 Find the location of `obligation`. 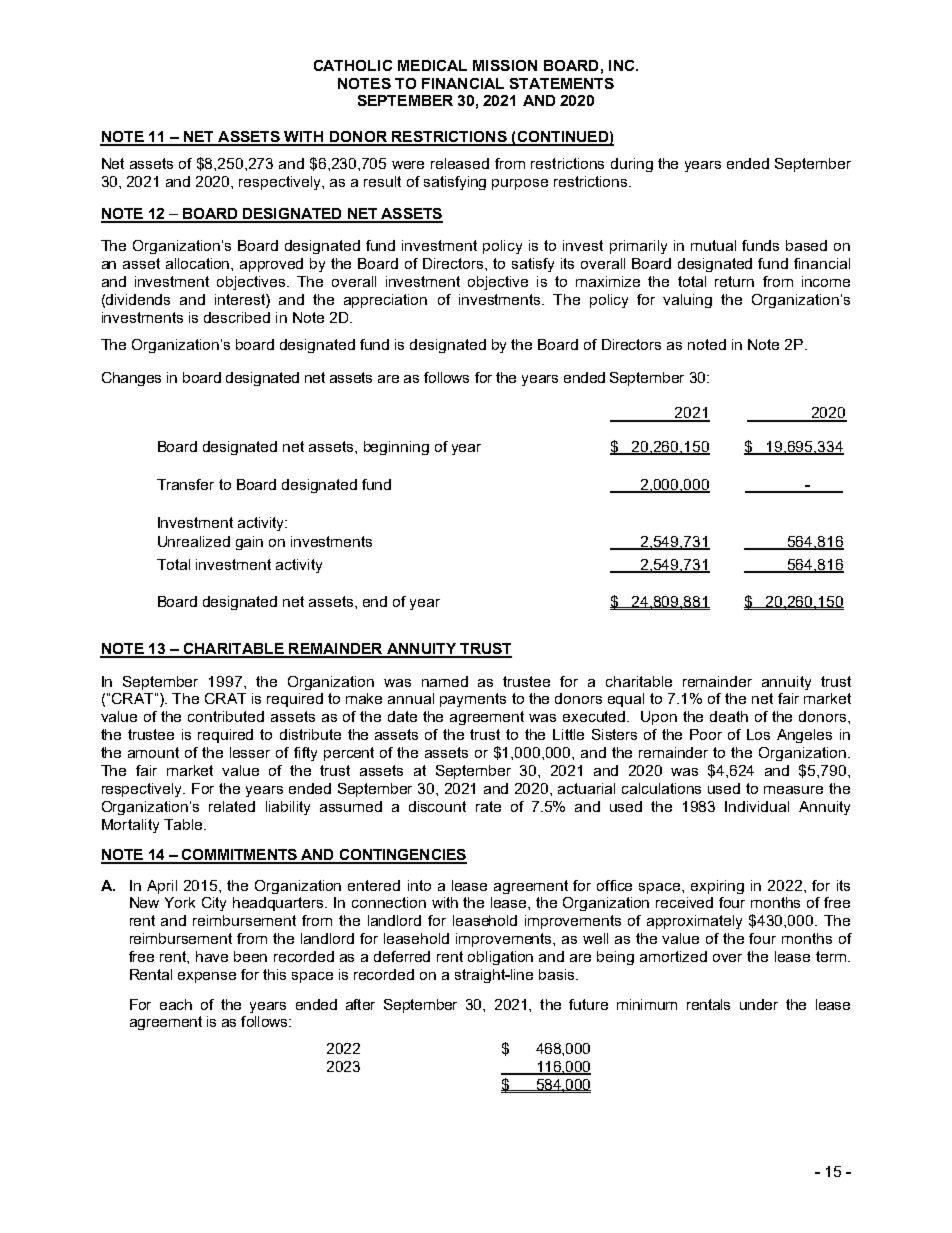

obligation is located at coordinates (500, 958).
